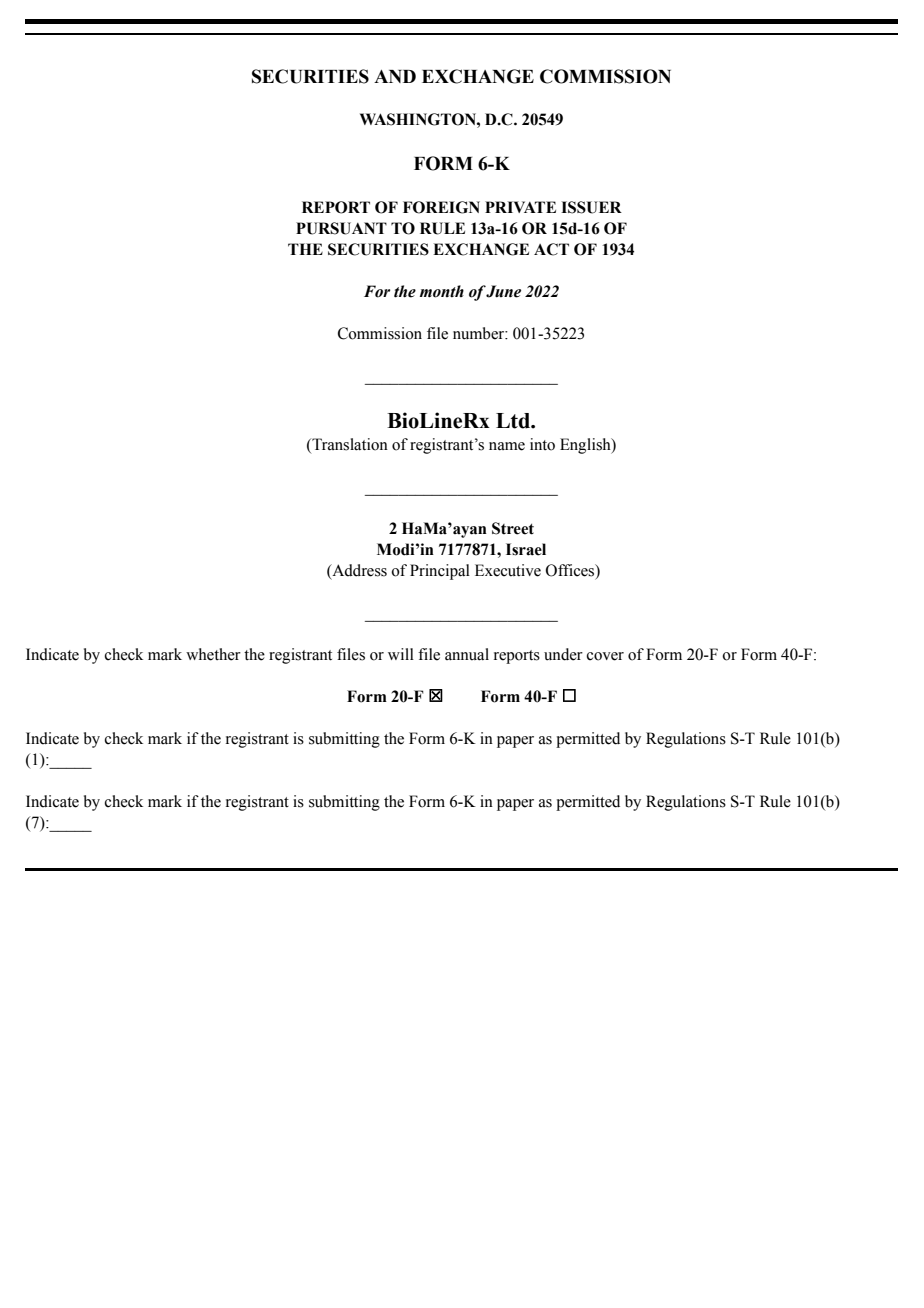 Image resolution: width=924 pixels, height=1308 pixels. What do you see at coordinates (591, 207) in the page?
I see `ISSUER` at bounding box center [591, 207].
